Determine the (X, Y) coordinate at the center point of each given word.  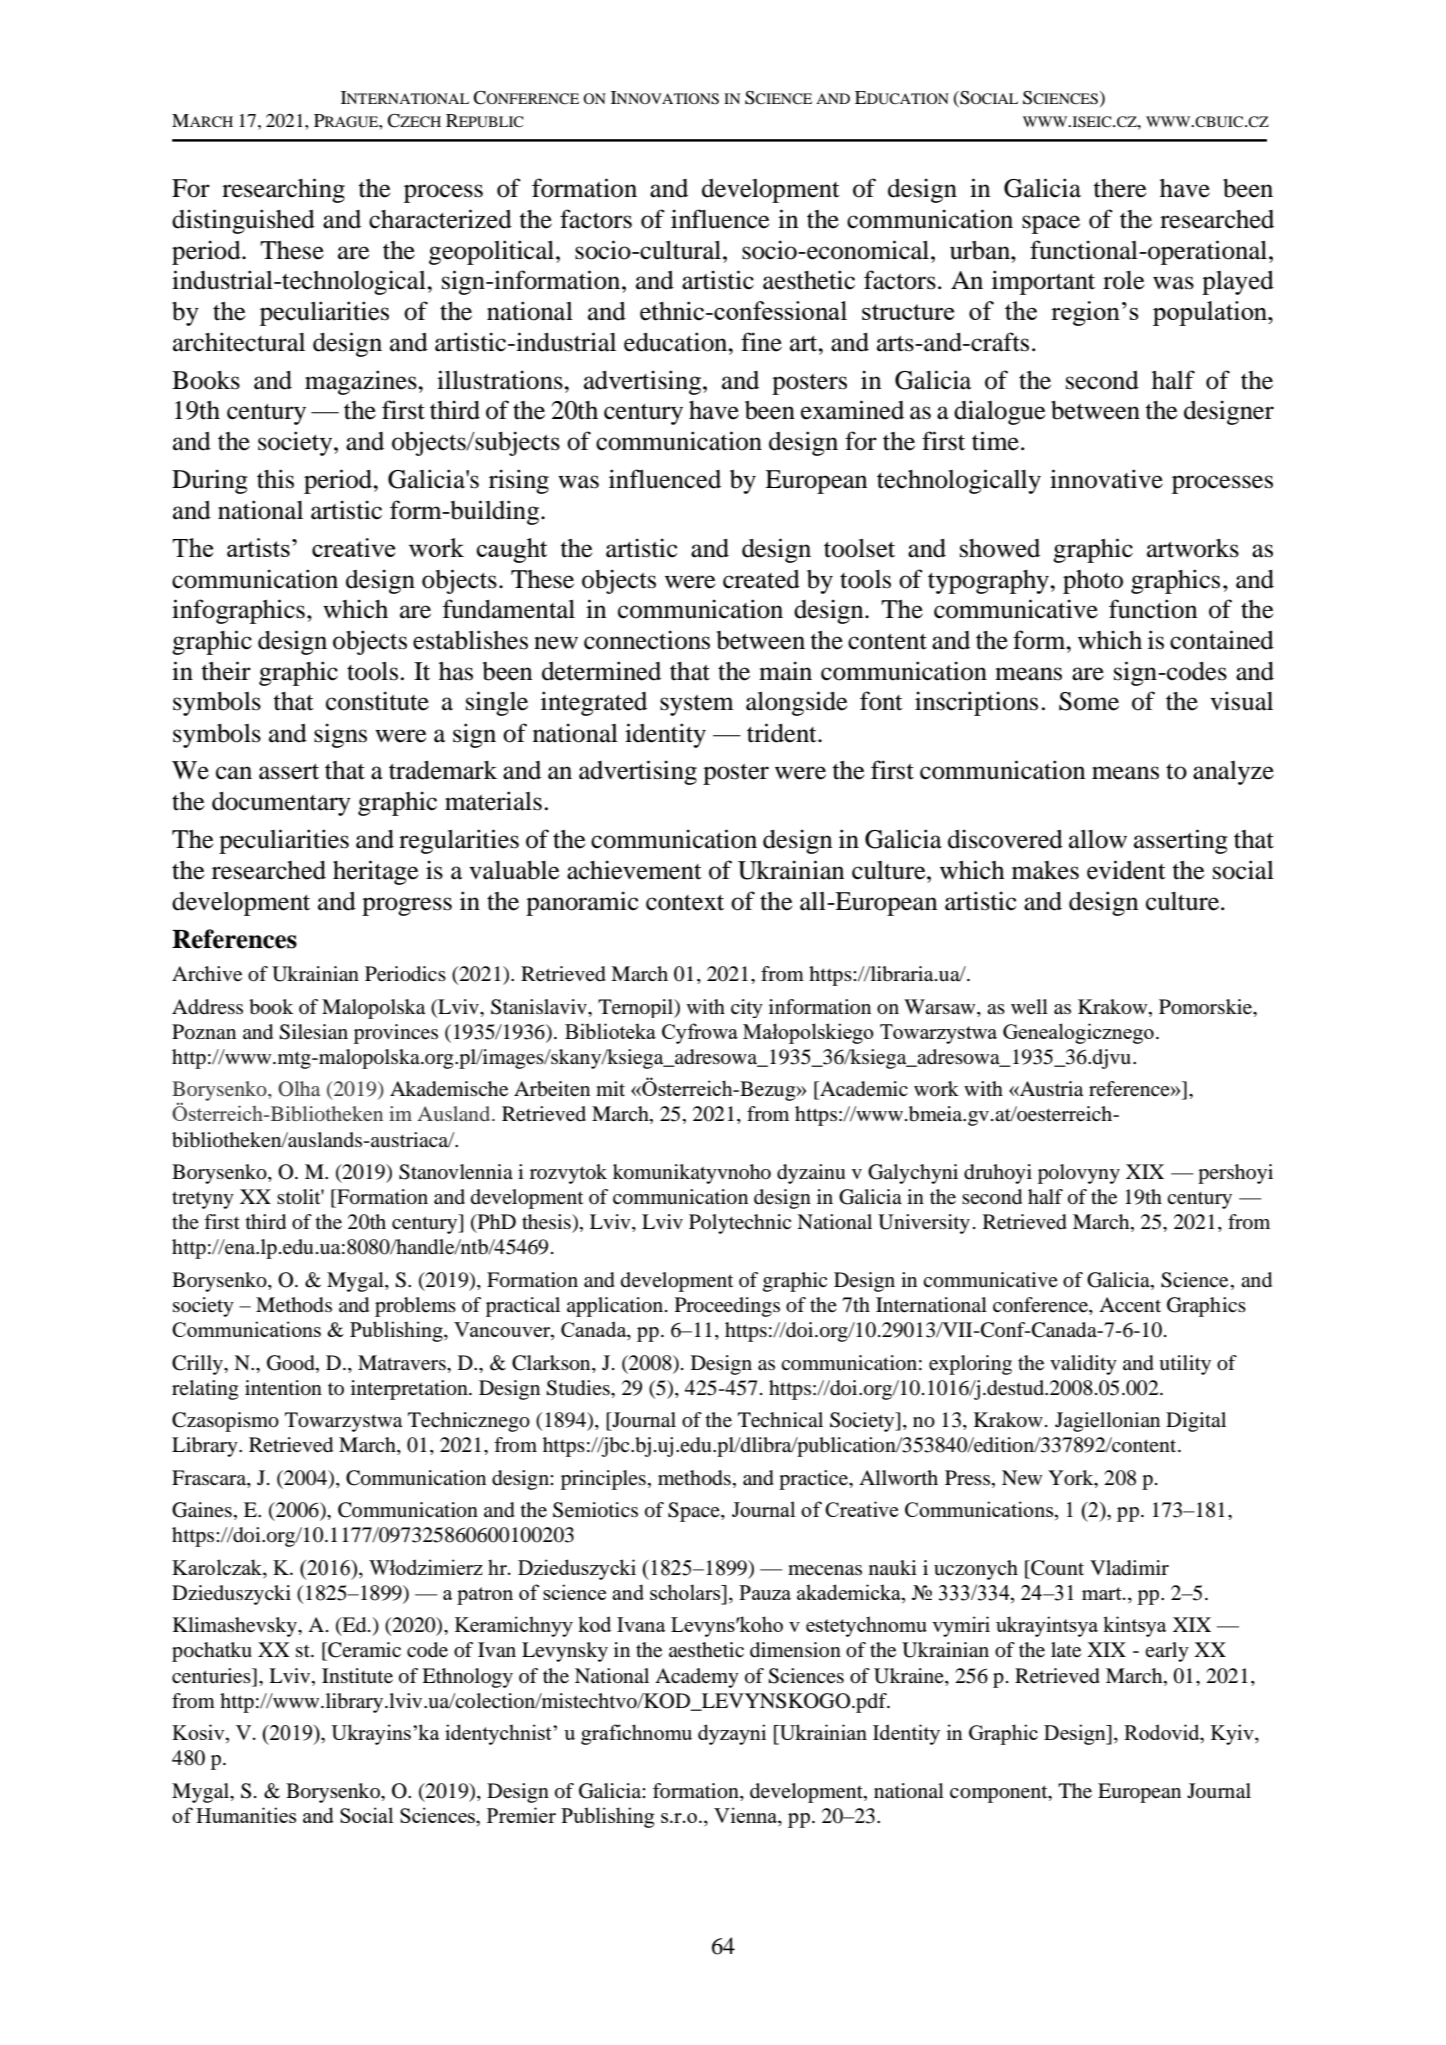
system (697, 705)
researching (283, 190)
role (1124, 280)
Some (1089, 701)
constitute (377, 701)
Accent (1130, 1305)
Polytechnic (740, 1224)
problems (415, 1307)
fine (761, 342)
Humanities (246, 1815)
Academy (697, 1678)
